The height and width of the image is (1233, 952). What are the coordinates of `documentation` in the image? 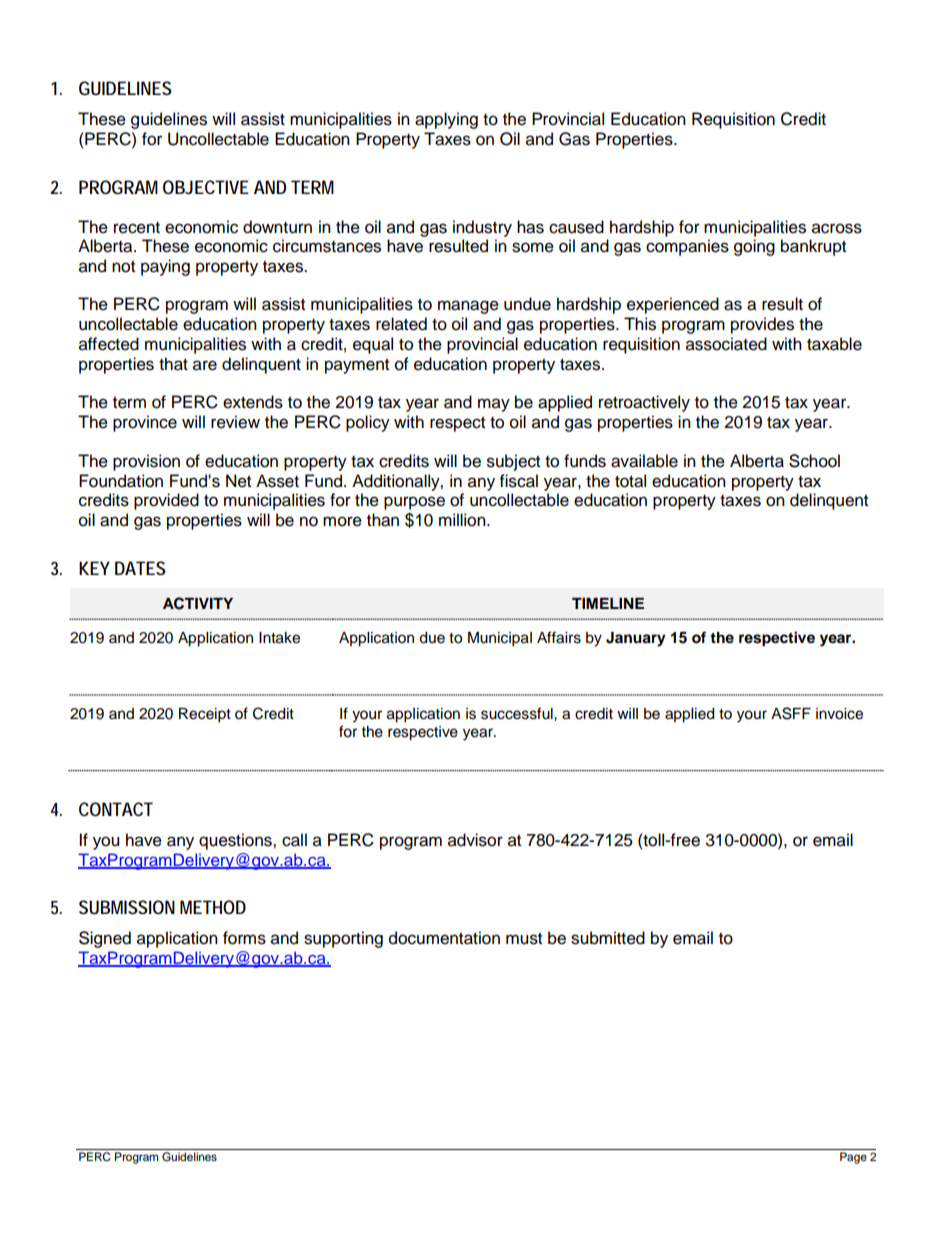 It's located at (444, 938).
